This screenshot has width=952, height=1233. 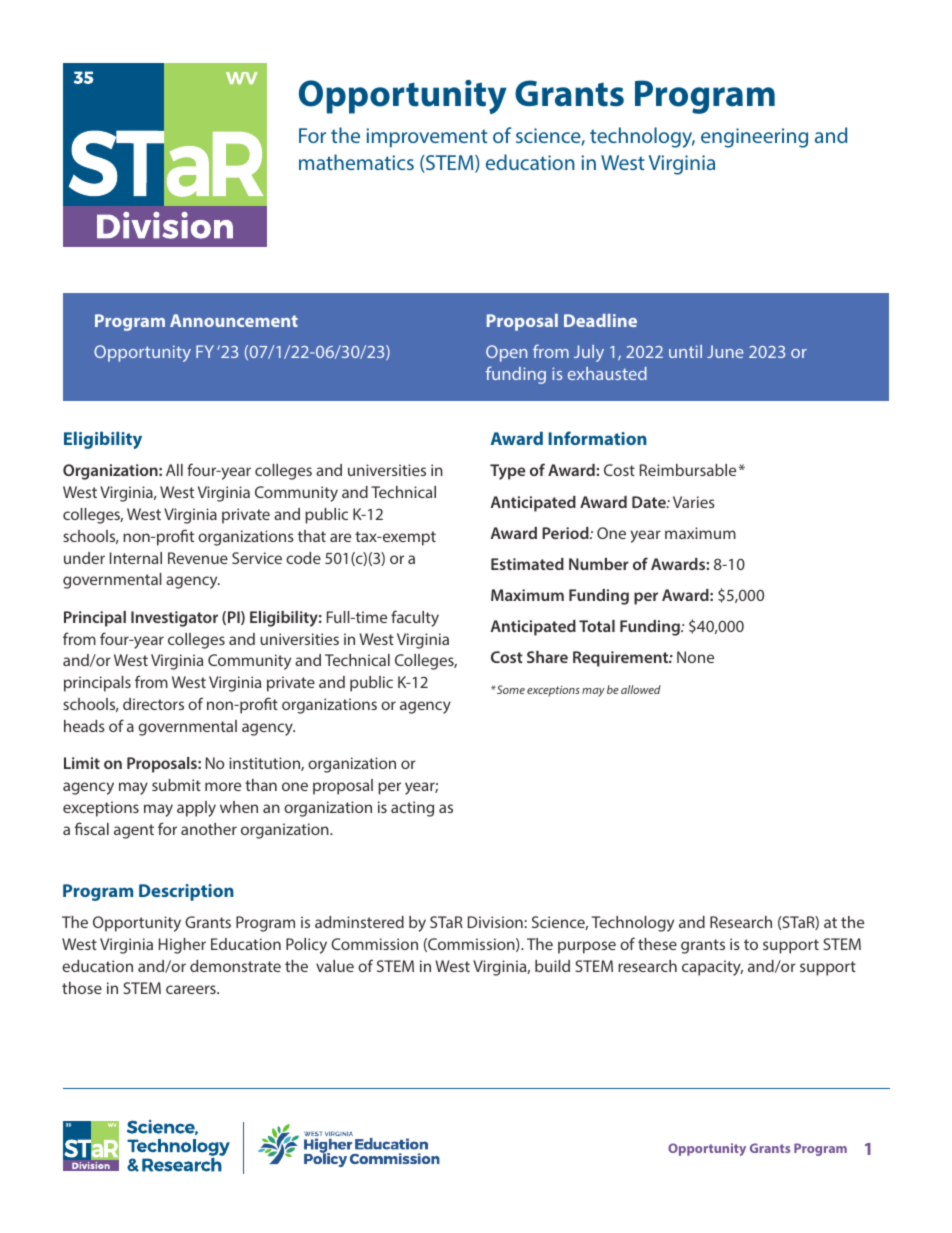 What do you see at coordinates (234, 320) in the screenshot?
I see `Announcement` at bounding box center [234, 320].
